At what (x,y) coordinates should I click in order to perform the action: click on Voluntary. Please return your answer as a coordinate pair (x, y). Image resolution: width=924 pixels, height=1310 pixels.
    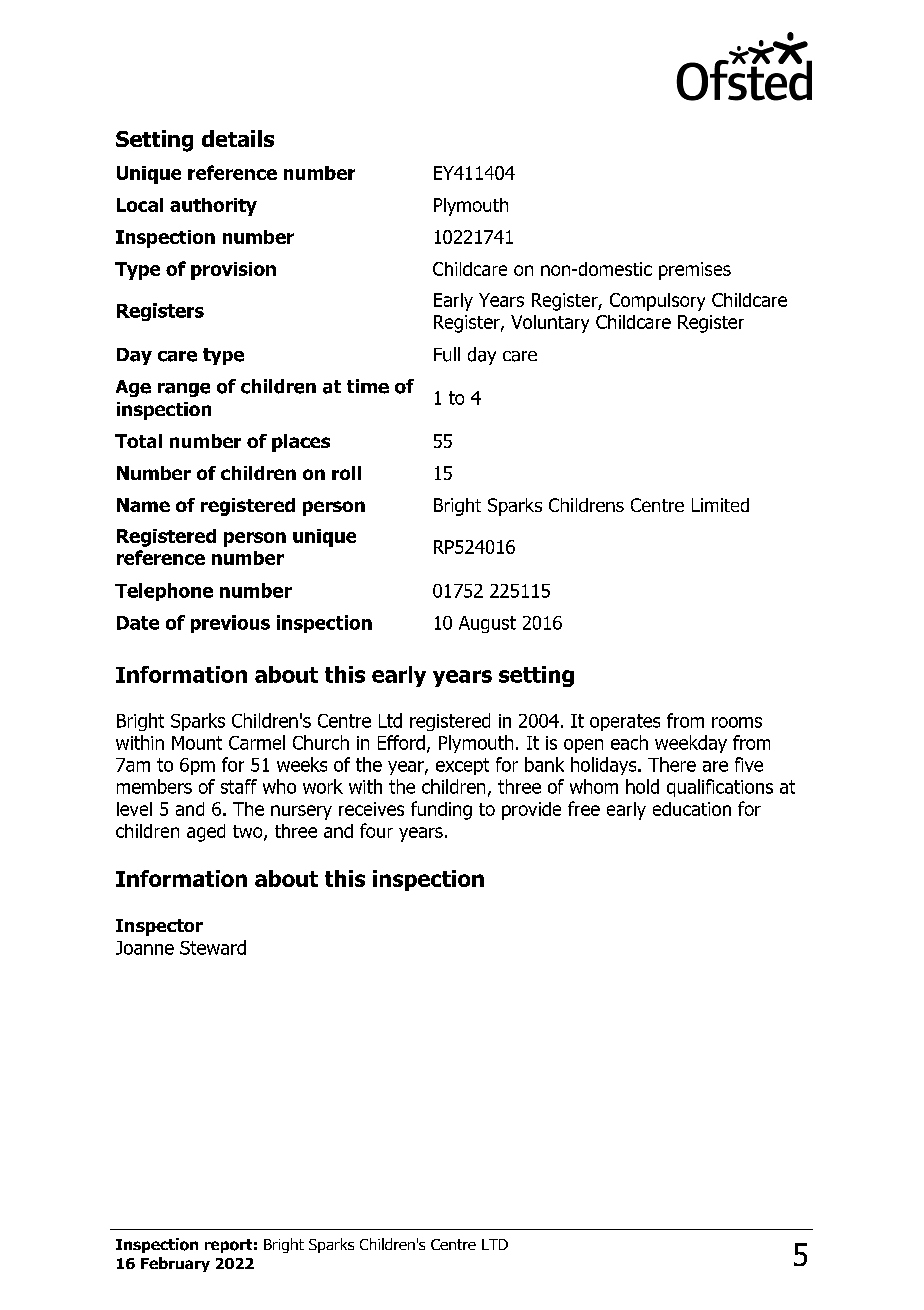
    Looking at the image, I should click on (550, 324).
